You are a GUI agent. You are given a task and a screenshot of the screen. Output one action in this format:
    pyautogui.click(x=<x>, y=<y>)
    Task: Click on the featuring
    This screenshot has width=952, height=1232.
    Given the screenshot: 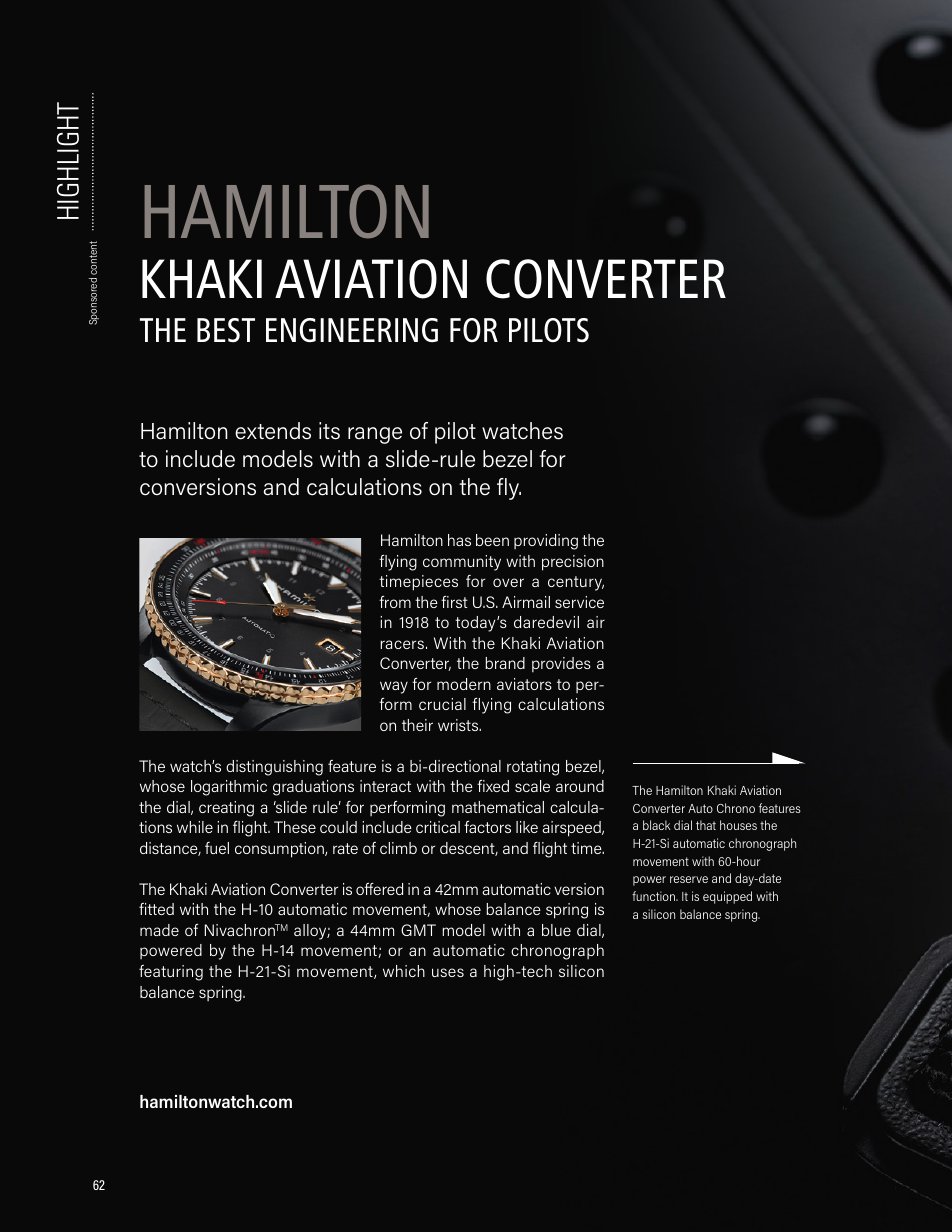 What is the action you would take?
    pyautogui.click(x=171, y=973)
